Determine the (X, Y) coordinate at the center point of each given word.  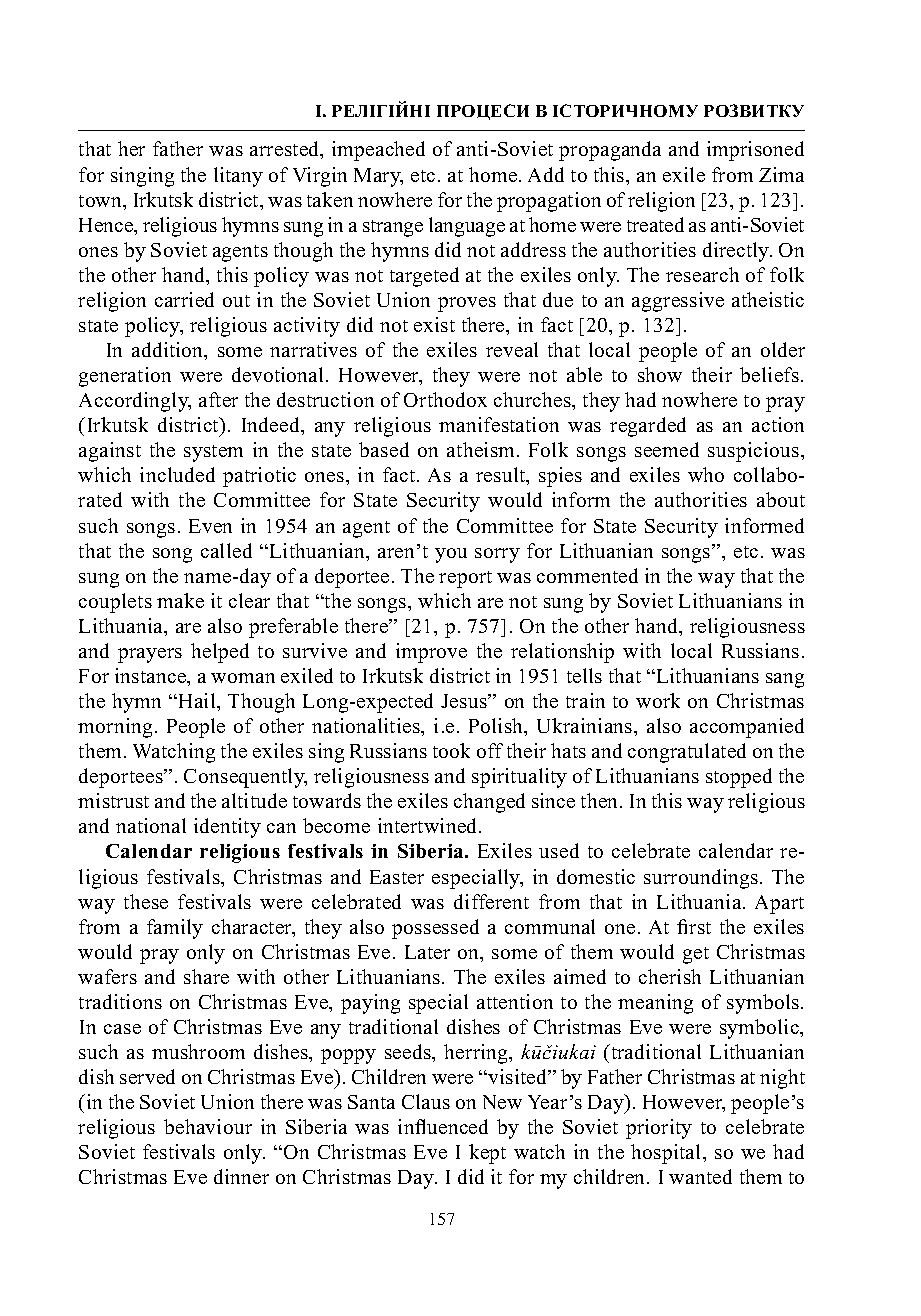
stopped (739, 778)
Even (210, 526)
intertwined (429, 825)
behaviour (208, 1126)
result (502, 476)
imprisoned (755, 151)
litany (238, 177)
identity (227, 828)
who (706, 474)
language (467, 227)
